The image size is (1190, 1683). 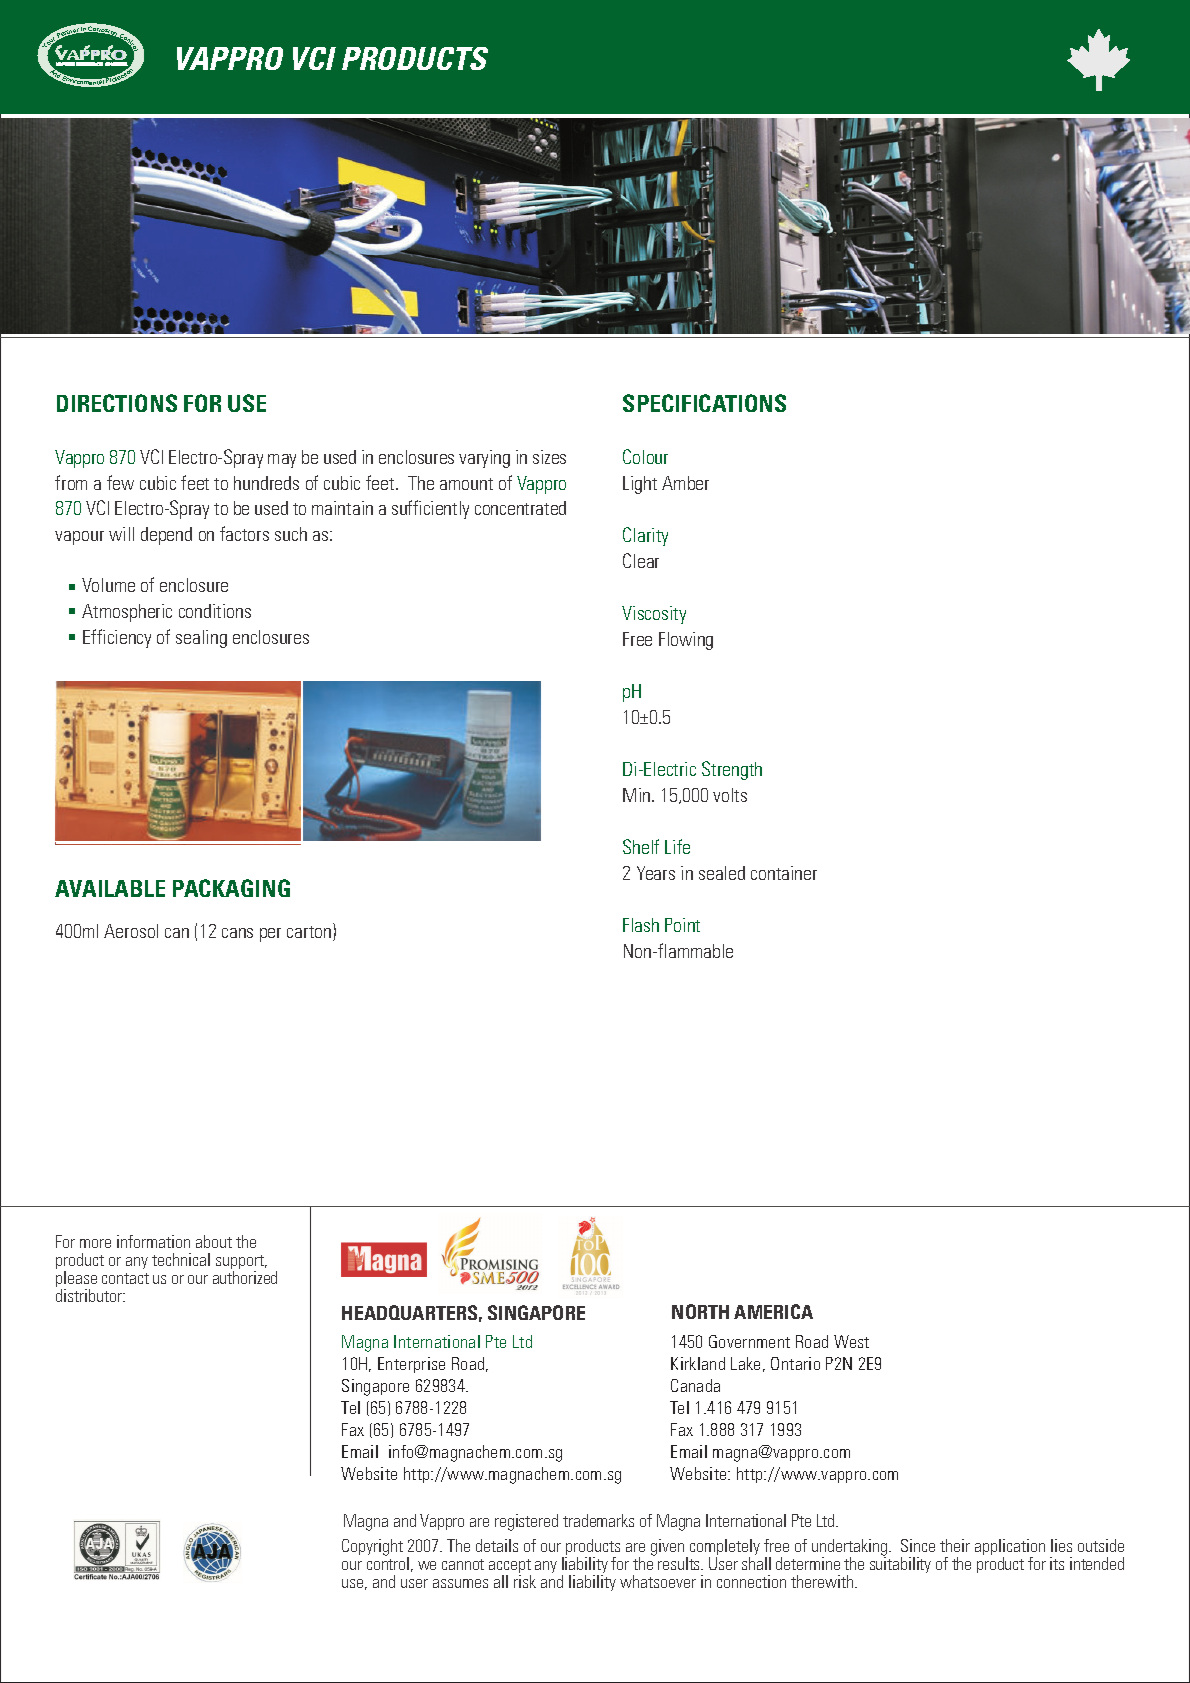 I want to click on SPECIFICATIONS, so click(x=704, y=403).
